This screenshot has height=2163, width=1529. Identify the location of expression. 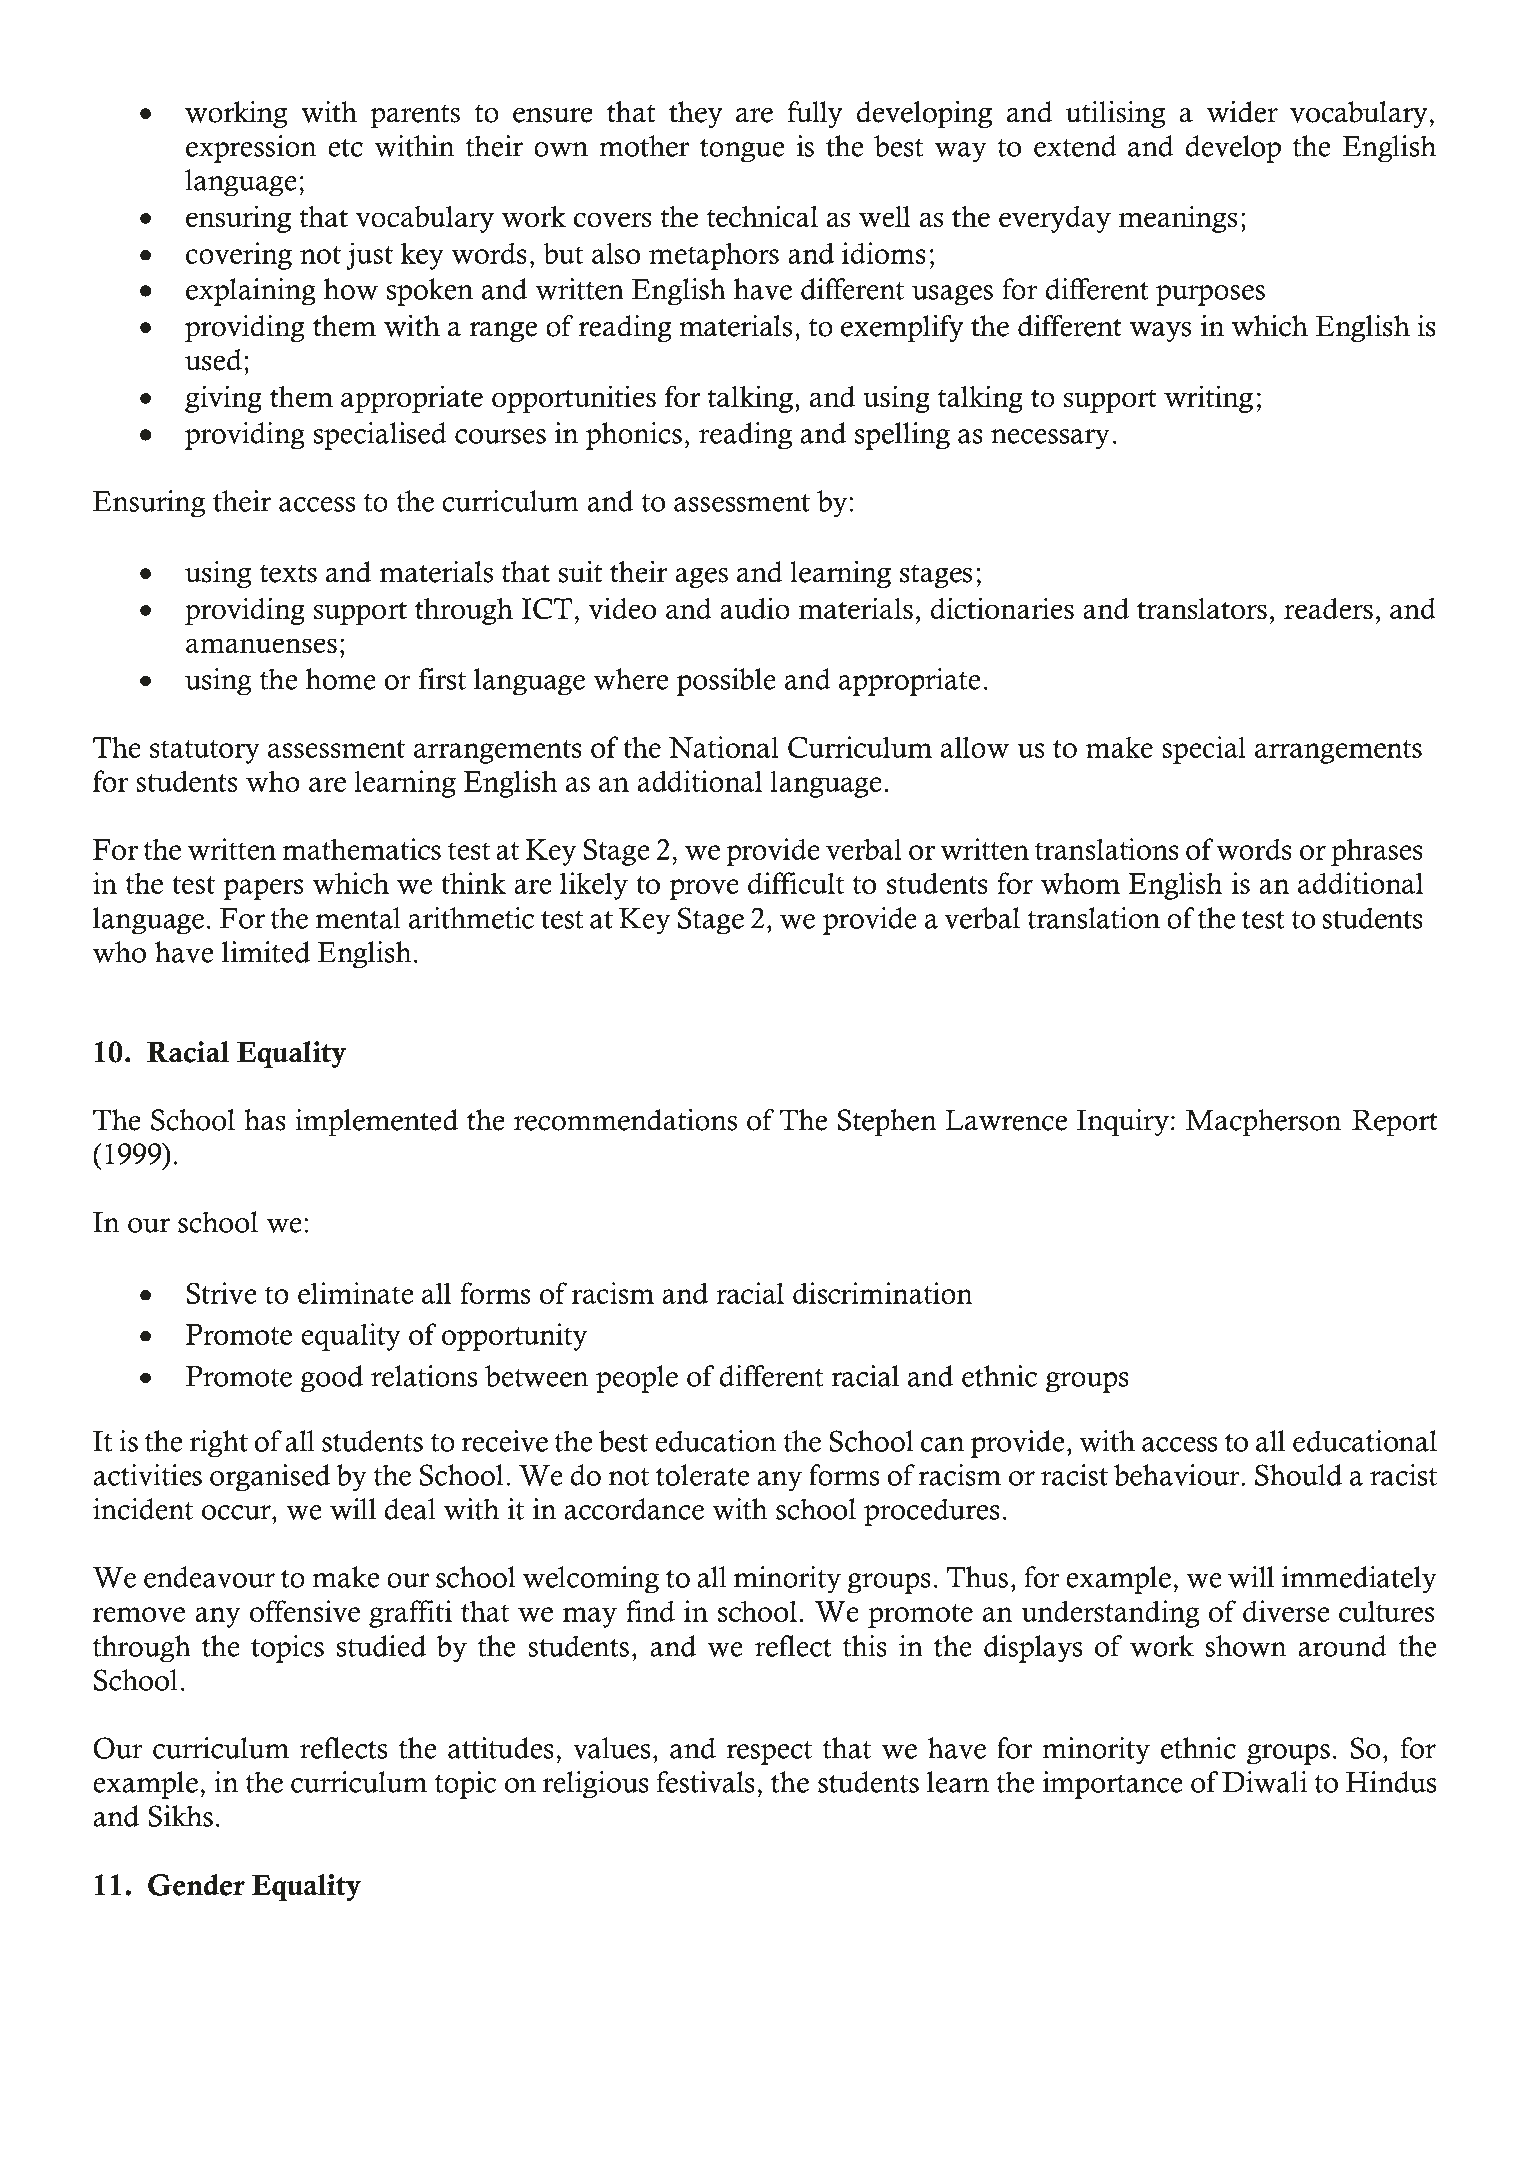
(251, 149).
